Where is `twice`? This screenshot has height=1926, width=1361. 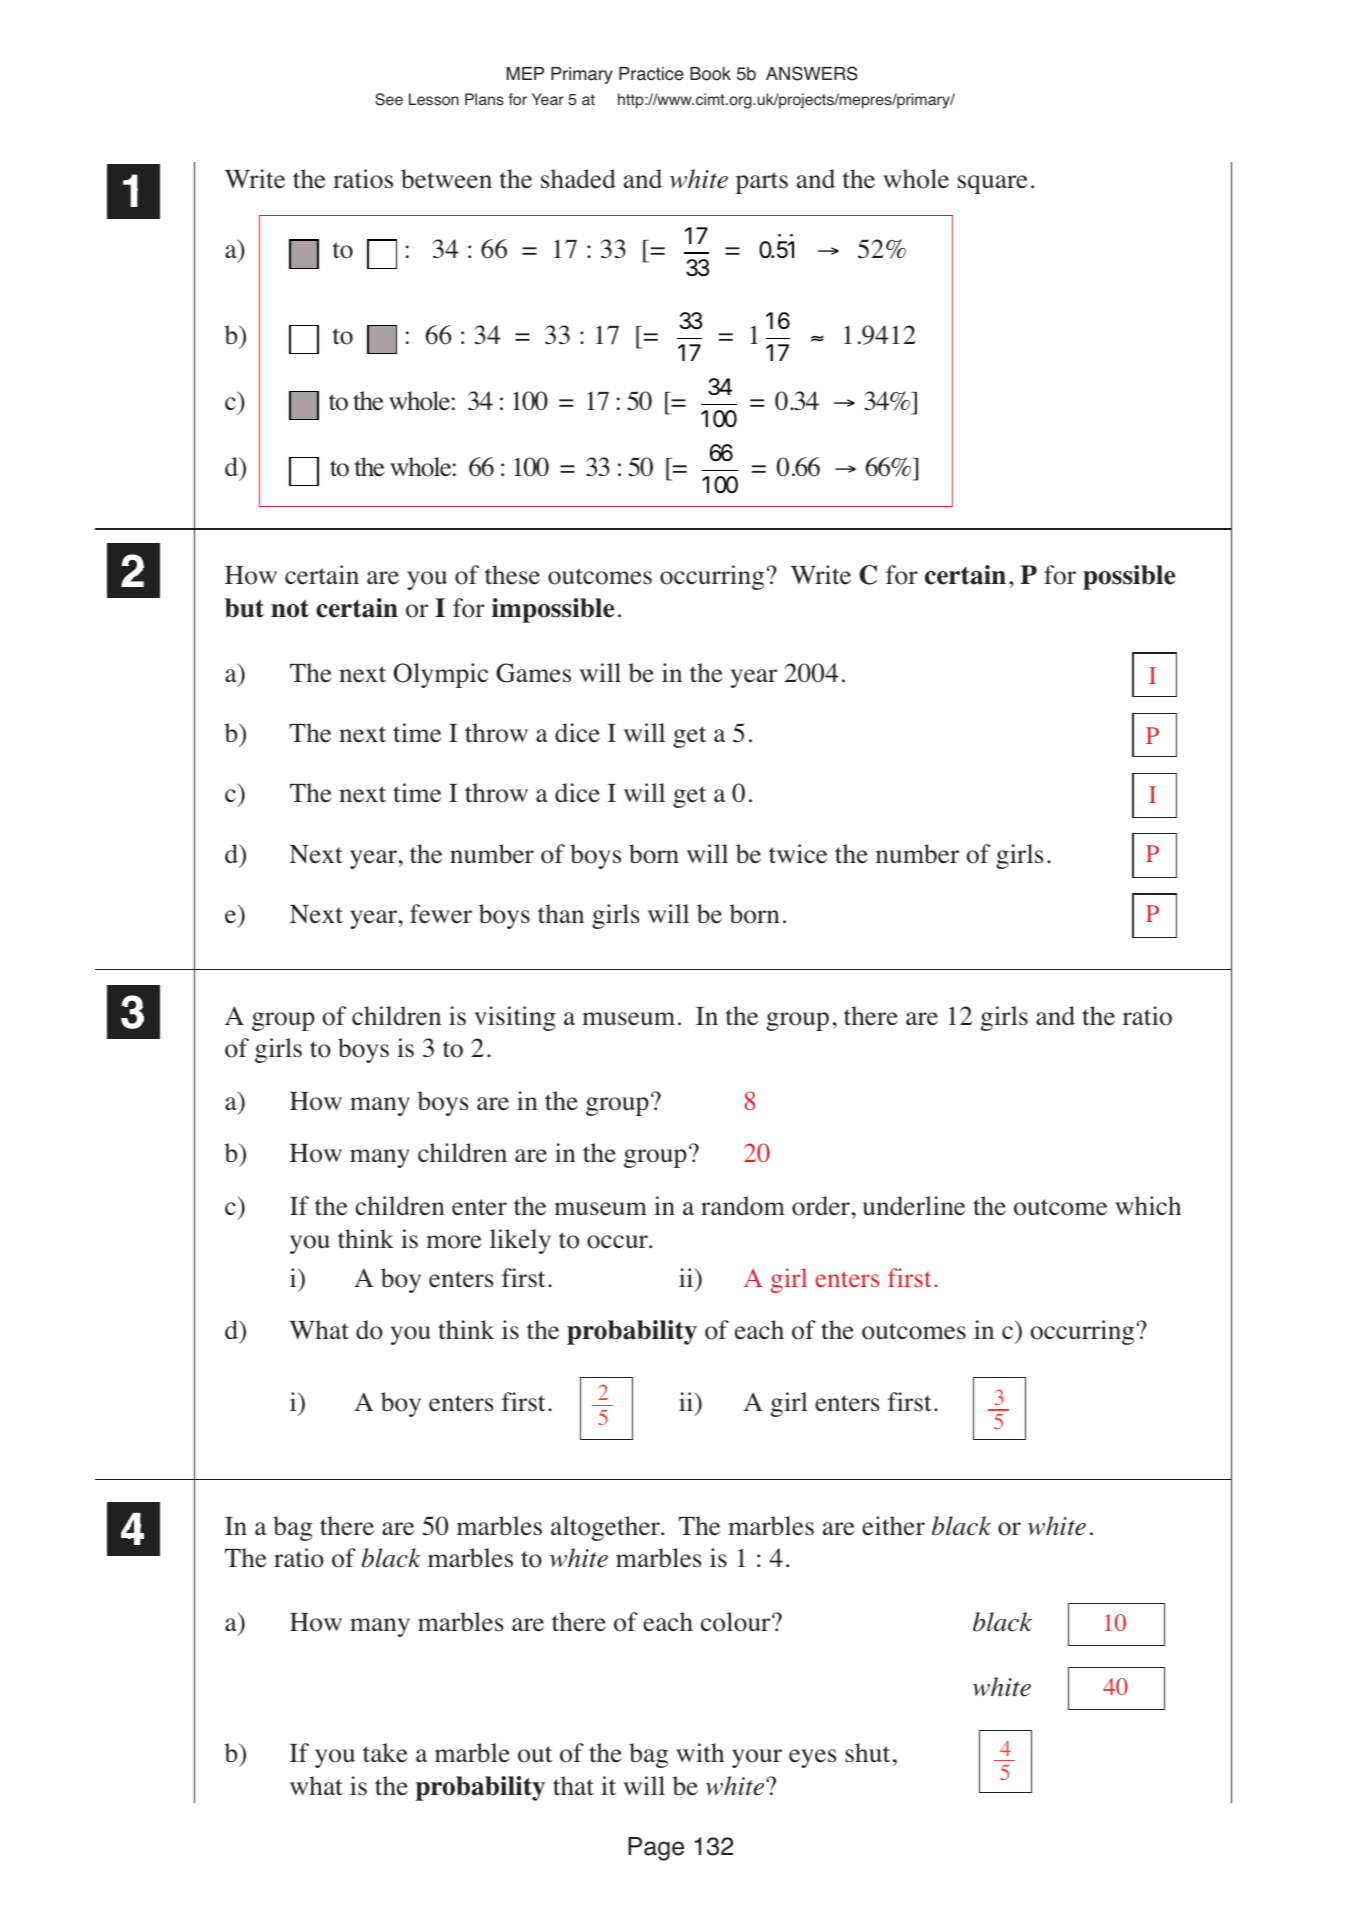 twice is located at coordinates (798, 854).
